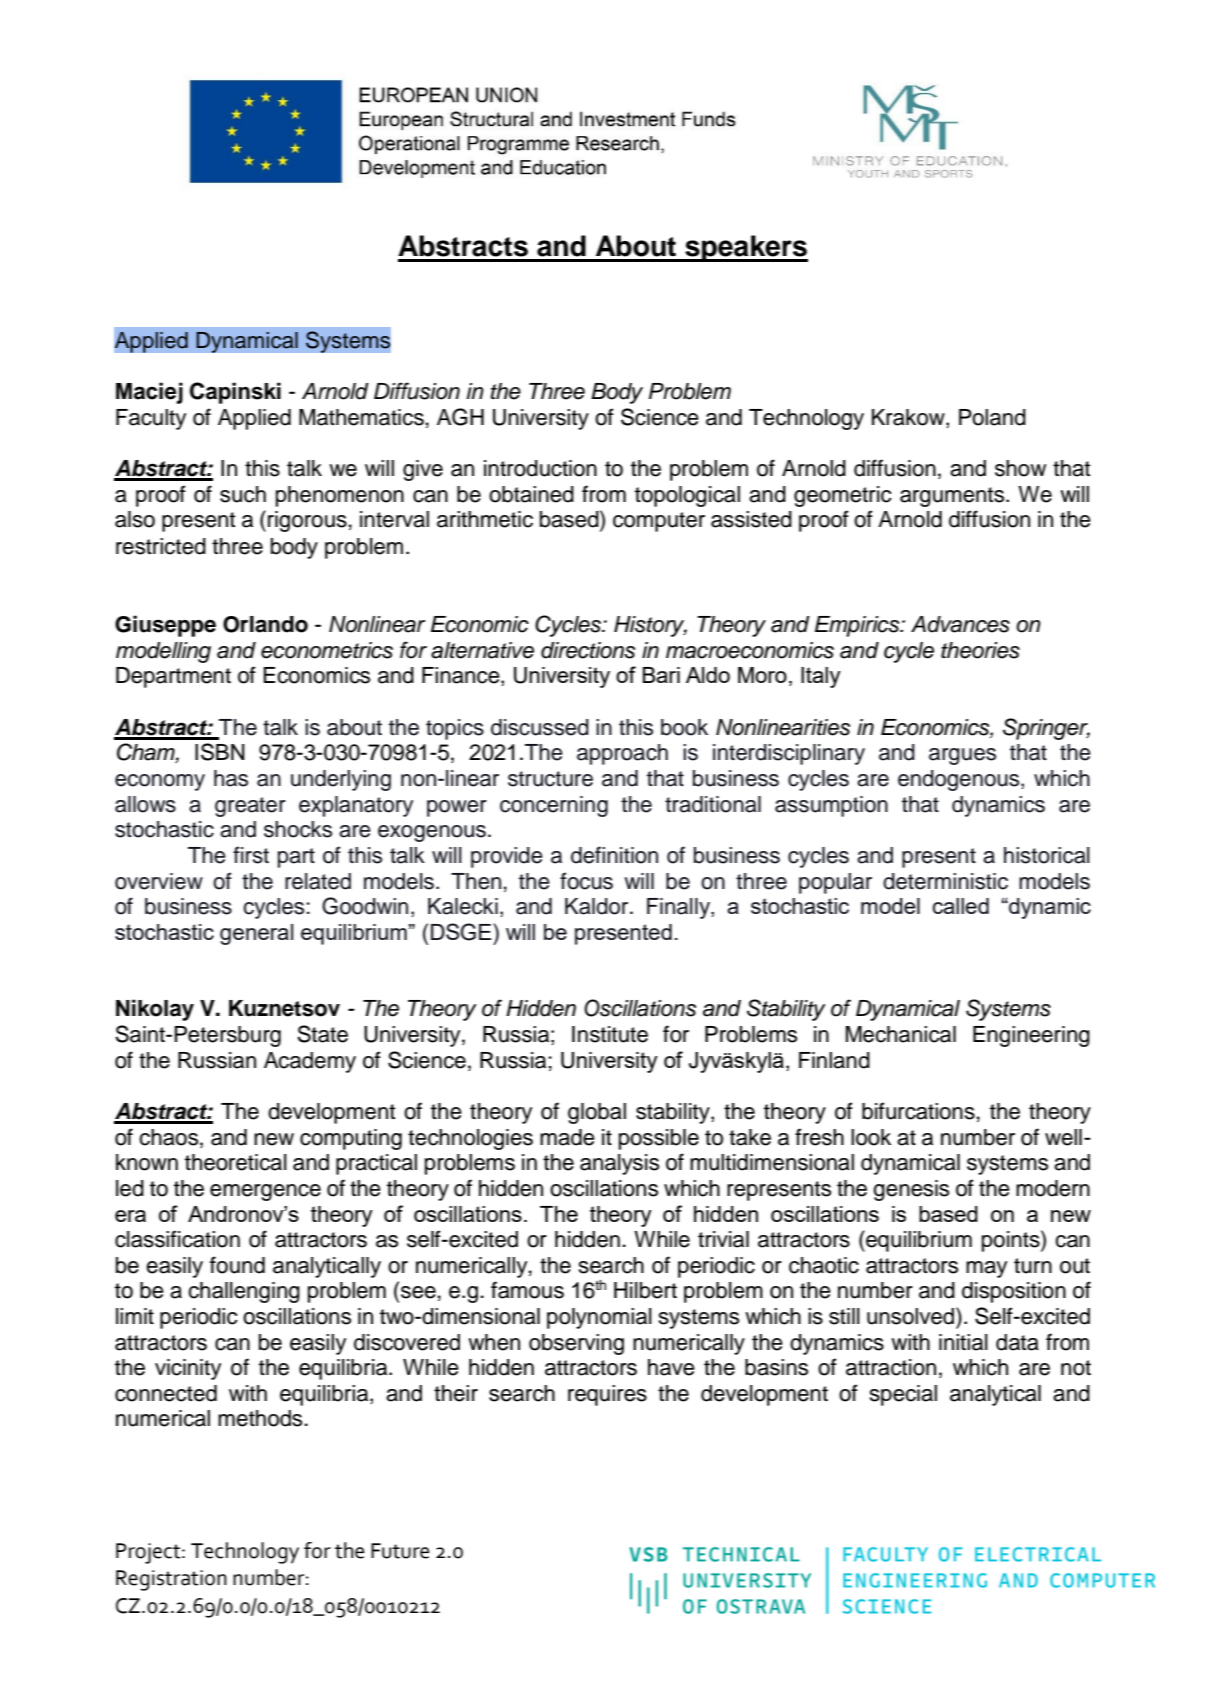  I want to click on Registration, so click(171, 1580).
